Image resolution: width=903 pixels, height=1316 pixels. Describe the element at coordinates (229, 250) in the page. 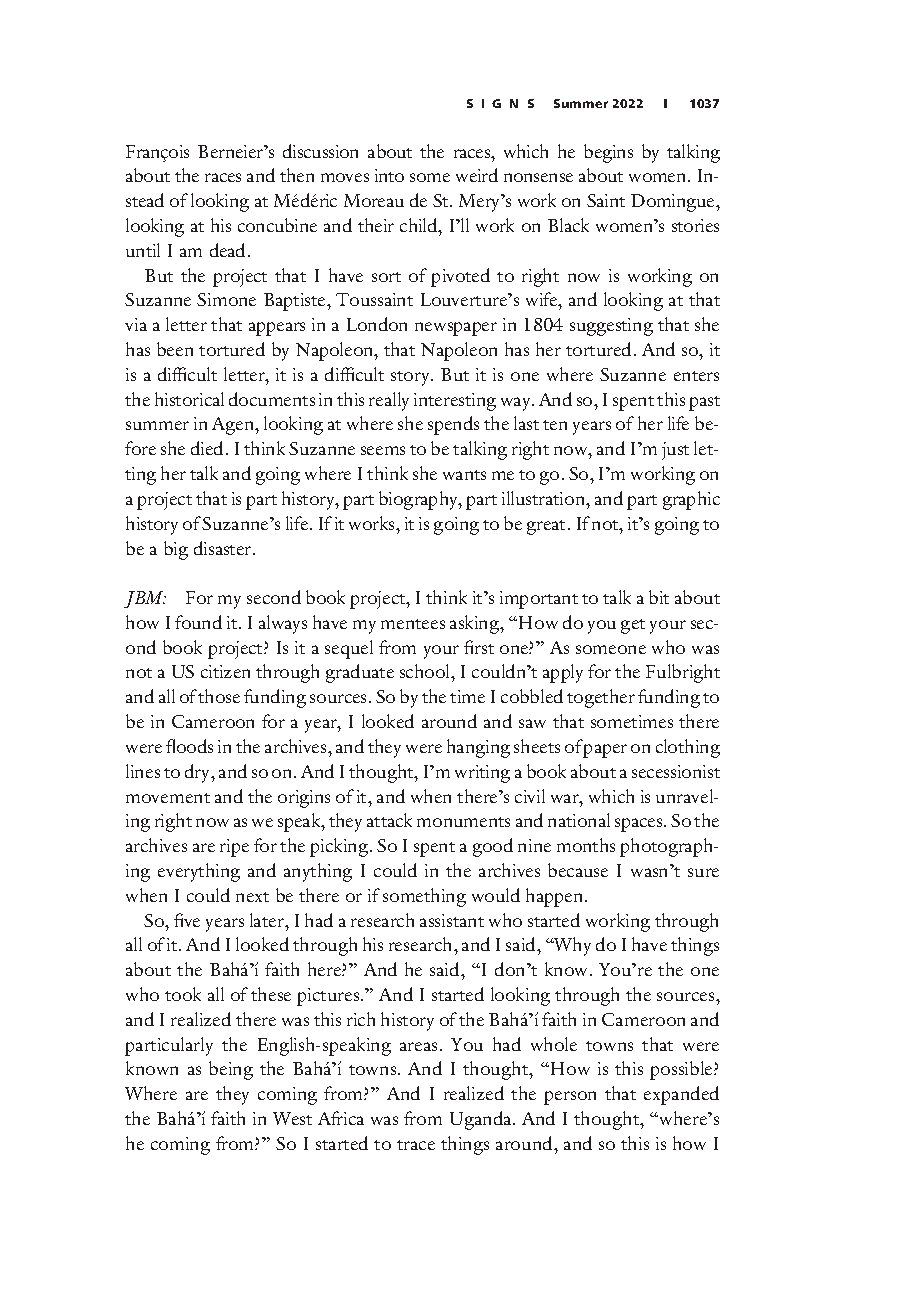

I see `dead` at that location.
